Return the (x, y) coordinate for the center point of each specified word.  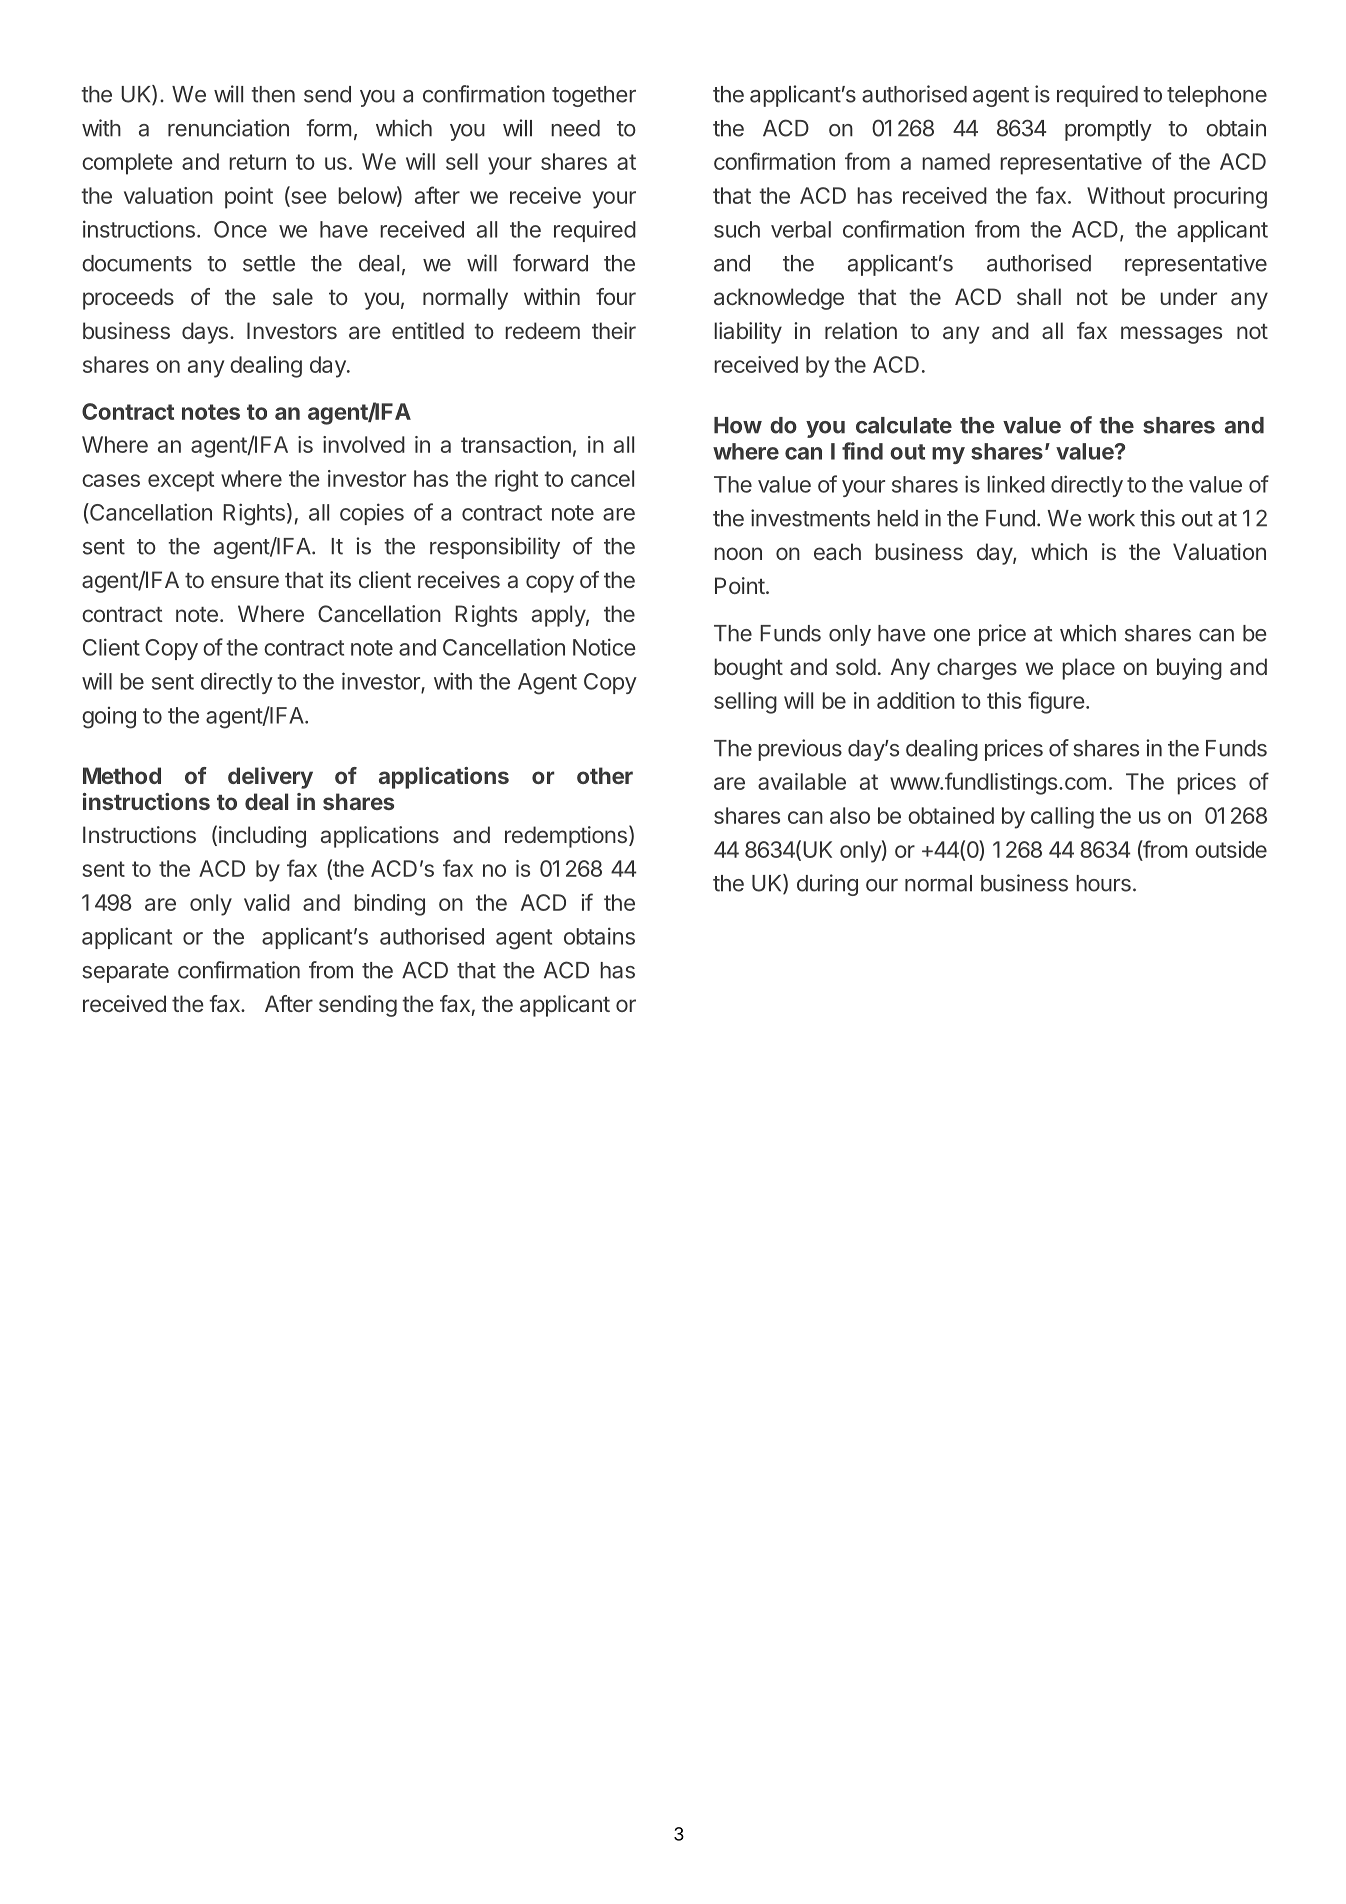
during (827, 885)
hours (1103, 883)
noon (738, 553)
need (575, 128)
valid (267, 902)
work (1111, 518)
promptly (1108, 130)
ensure (245, 581)
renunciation (228, 128)
